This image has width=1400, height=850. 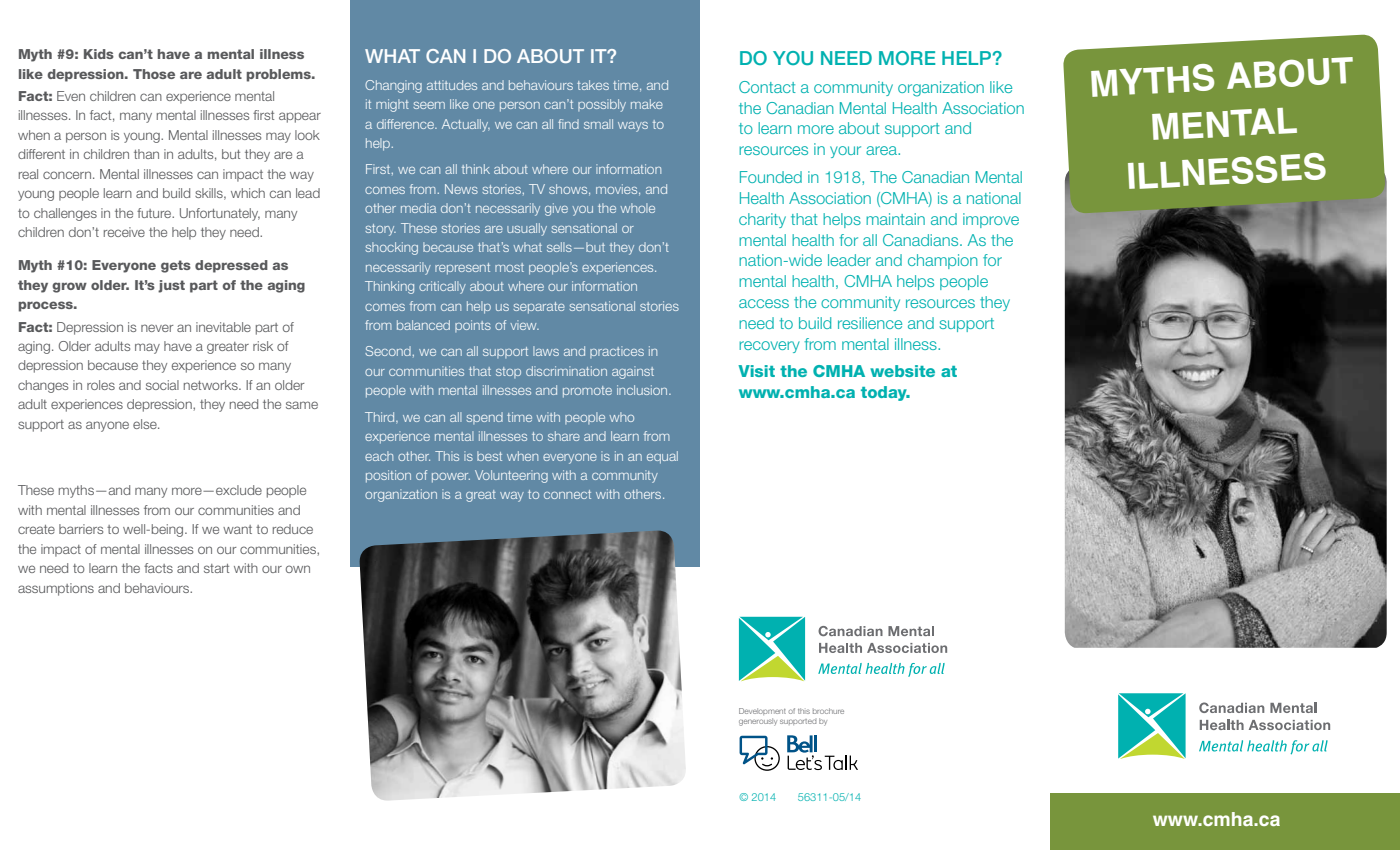 What do you see at coordinates (81, 529) in the image?
I see `barriers` at bounding box center [81, 529].
